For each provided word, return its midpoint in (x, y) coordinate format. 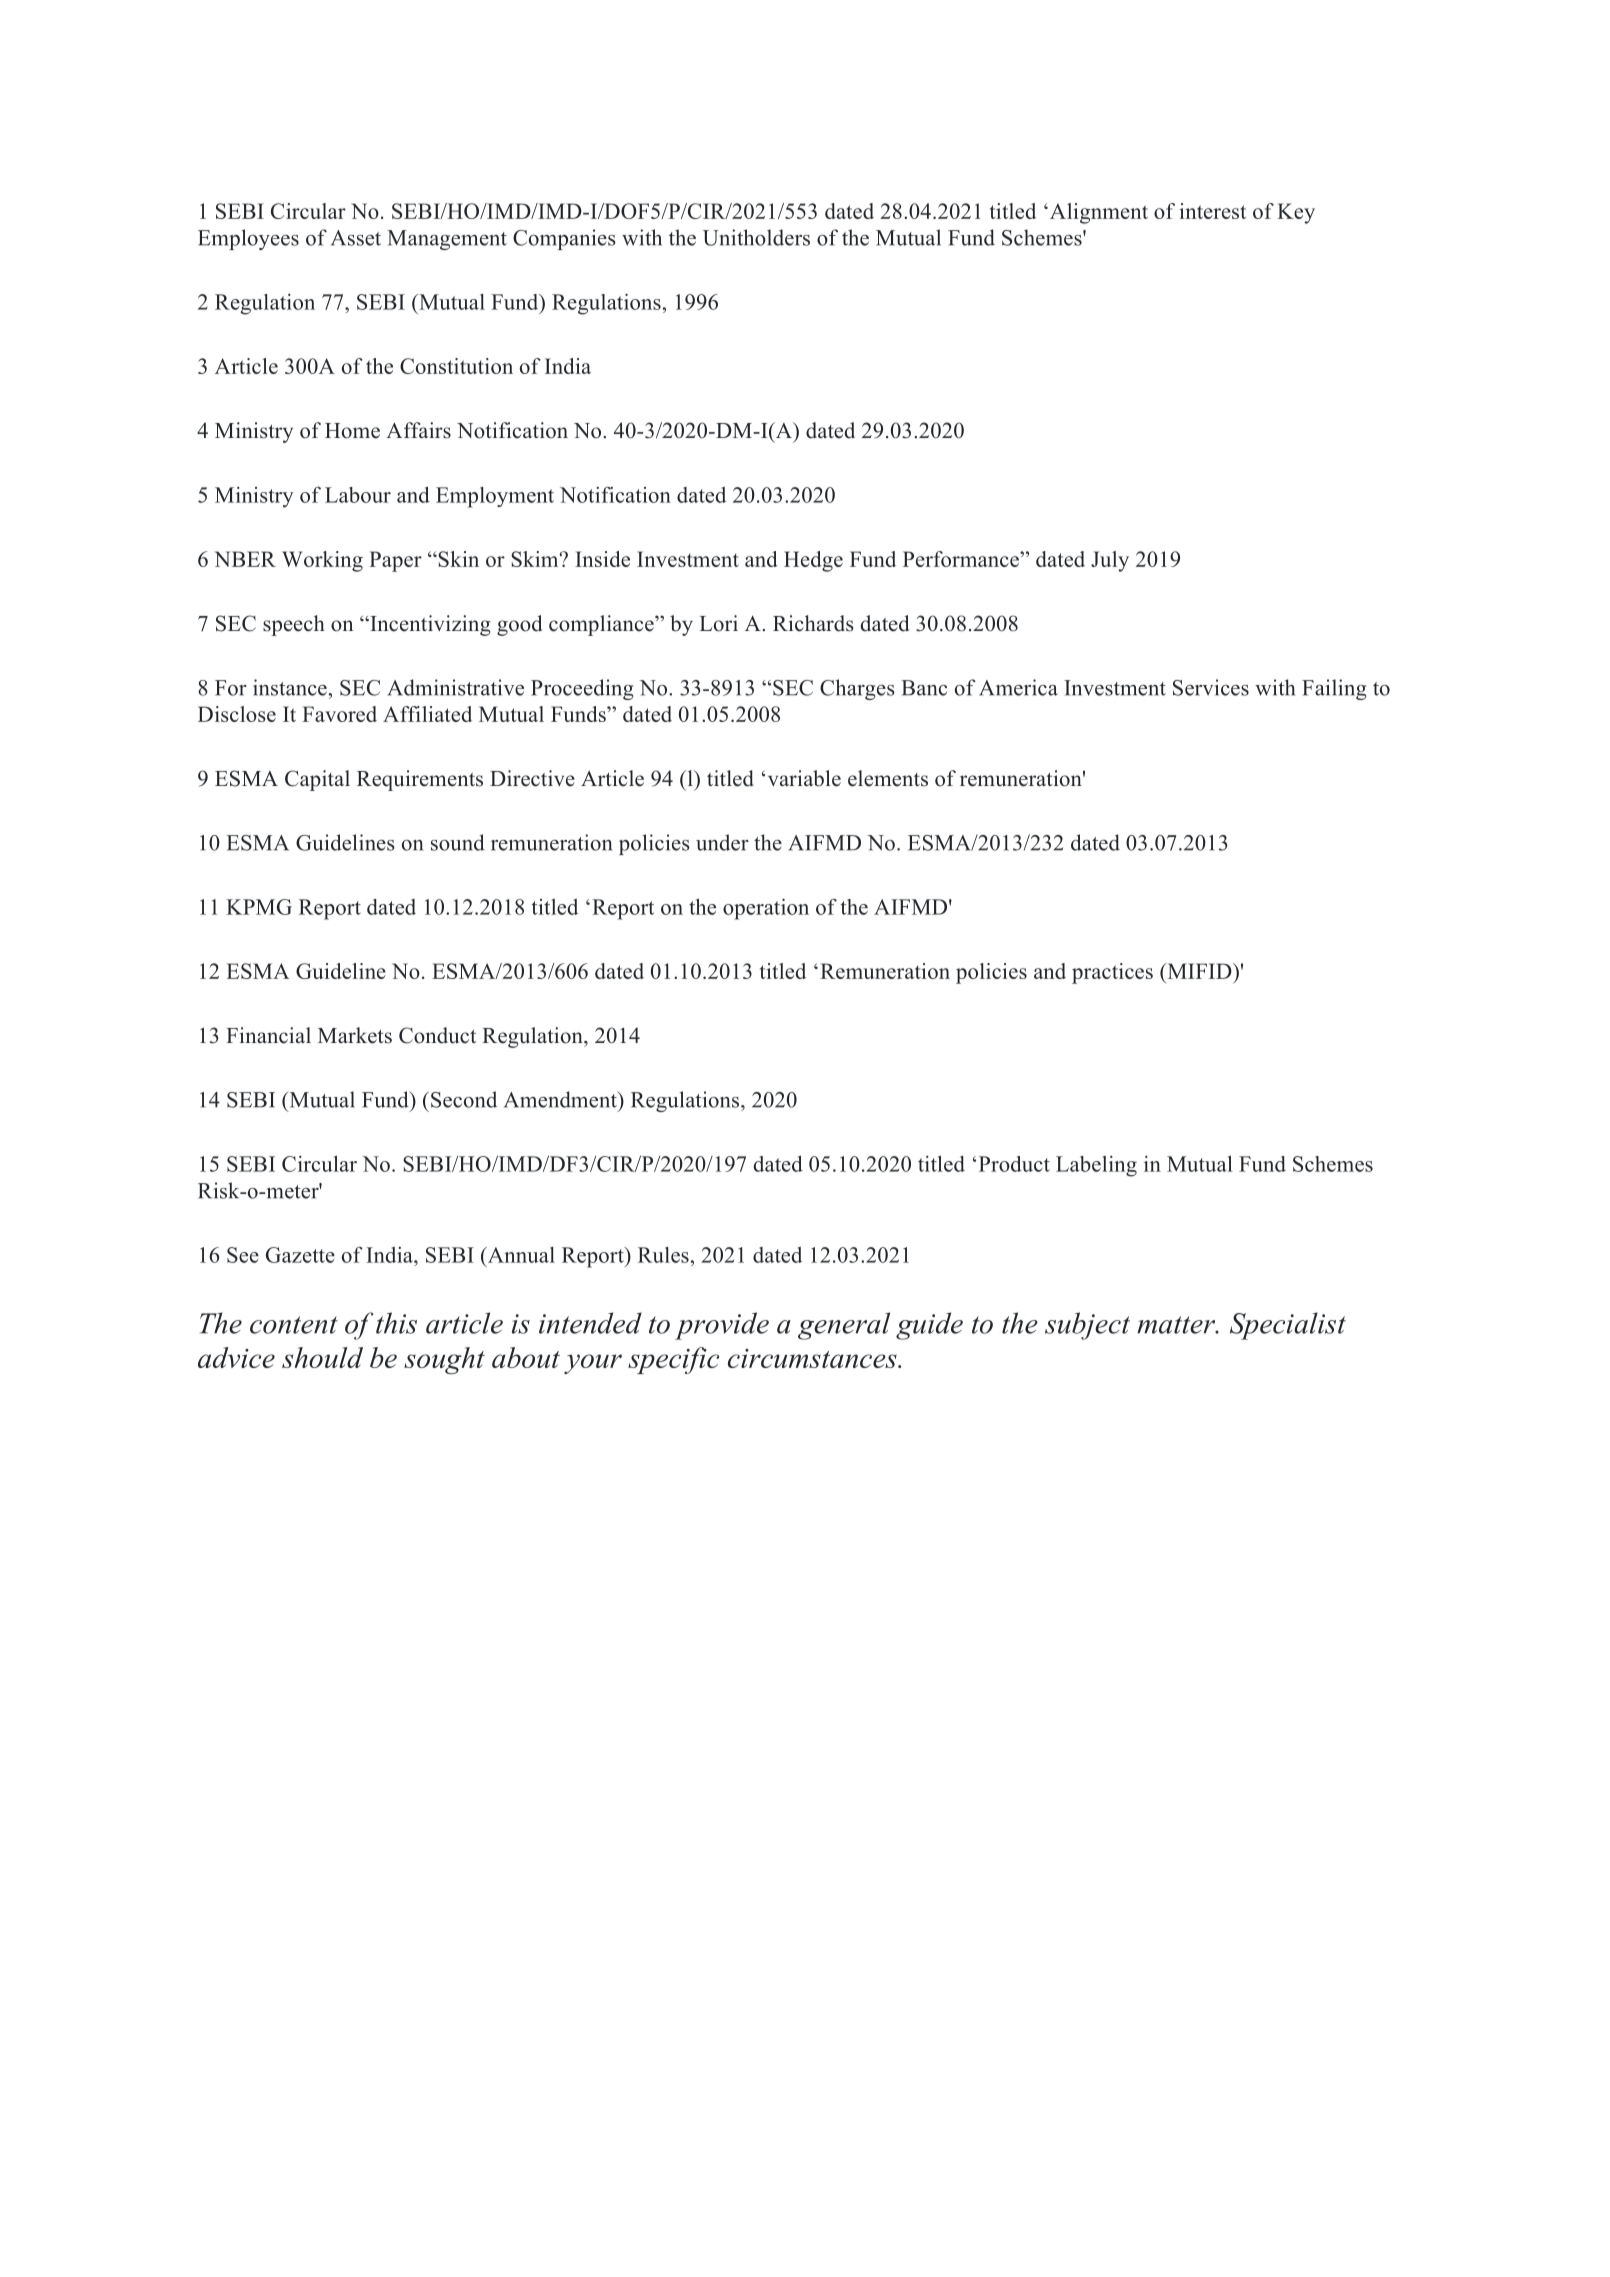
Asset (356, 238)
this (396, 1323)
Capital (317, 780)
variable (804, 778)
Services (1211, 687)
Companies (564, 239)
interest (1212, 211)
